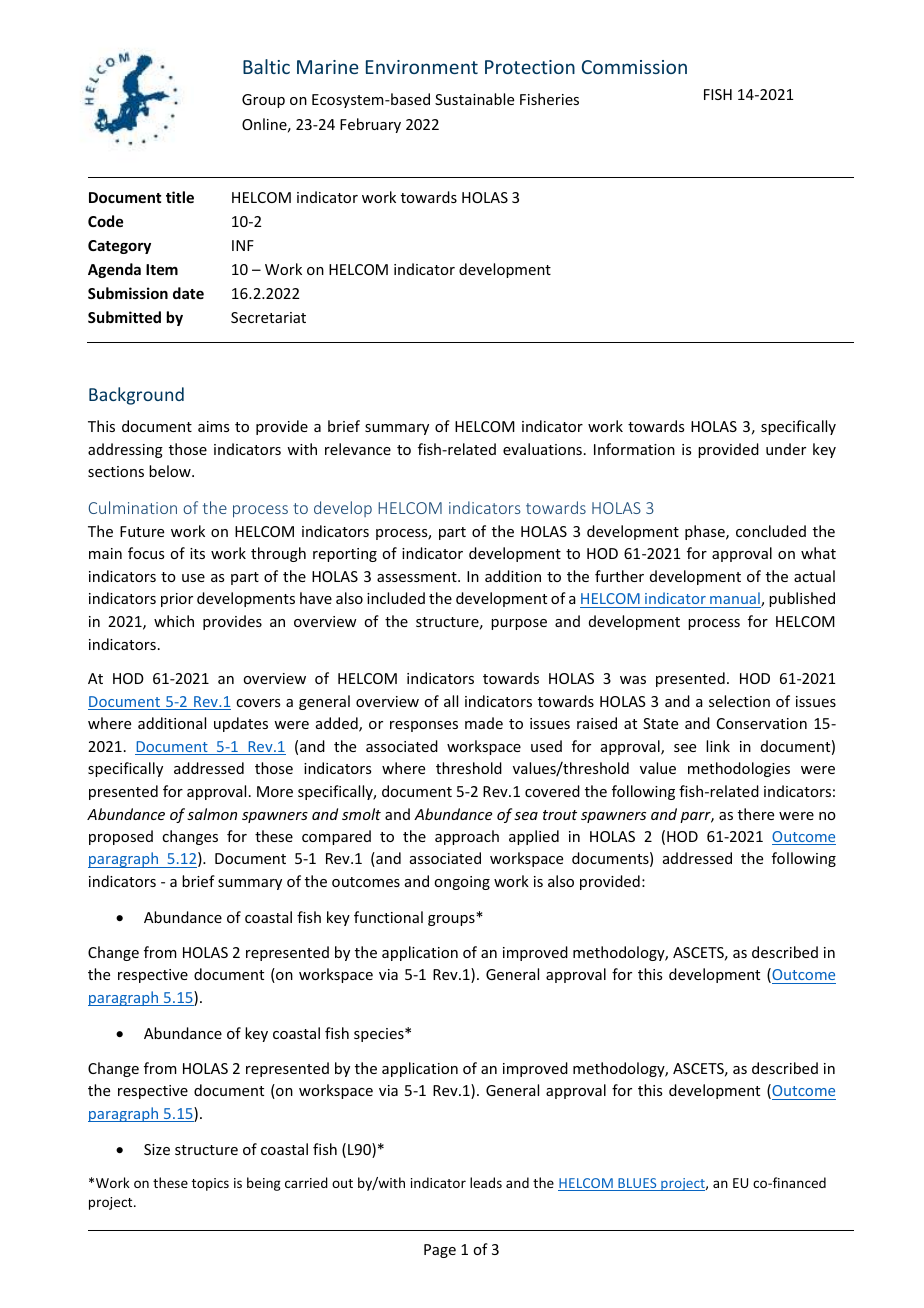  What do you see at coordinates (462, 883) in the screenshot?
I see `ongoing` at bounding box center [462, 883].
